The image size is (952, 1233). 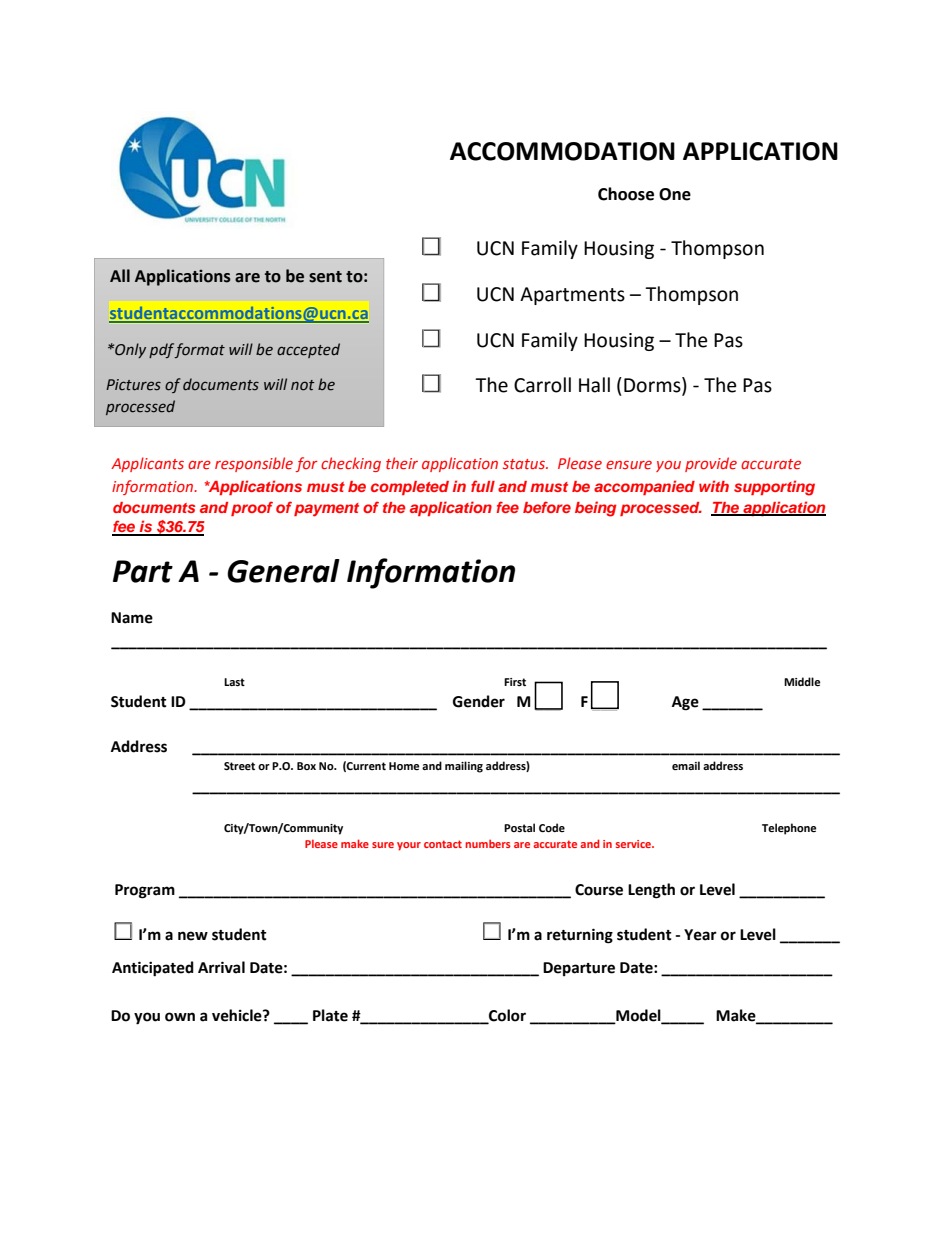 I want to click on Carroll, so click(x=542, y=385).
